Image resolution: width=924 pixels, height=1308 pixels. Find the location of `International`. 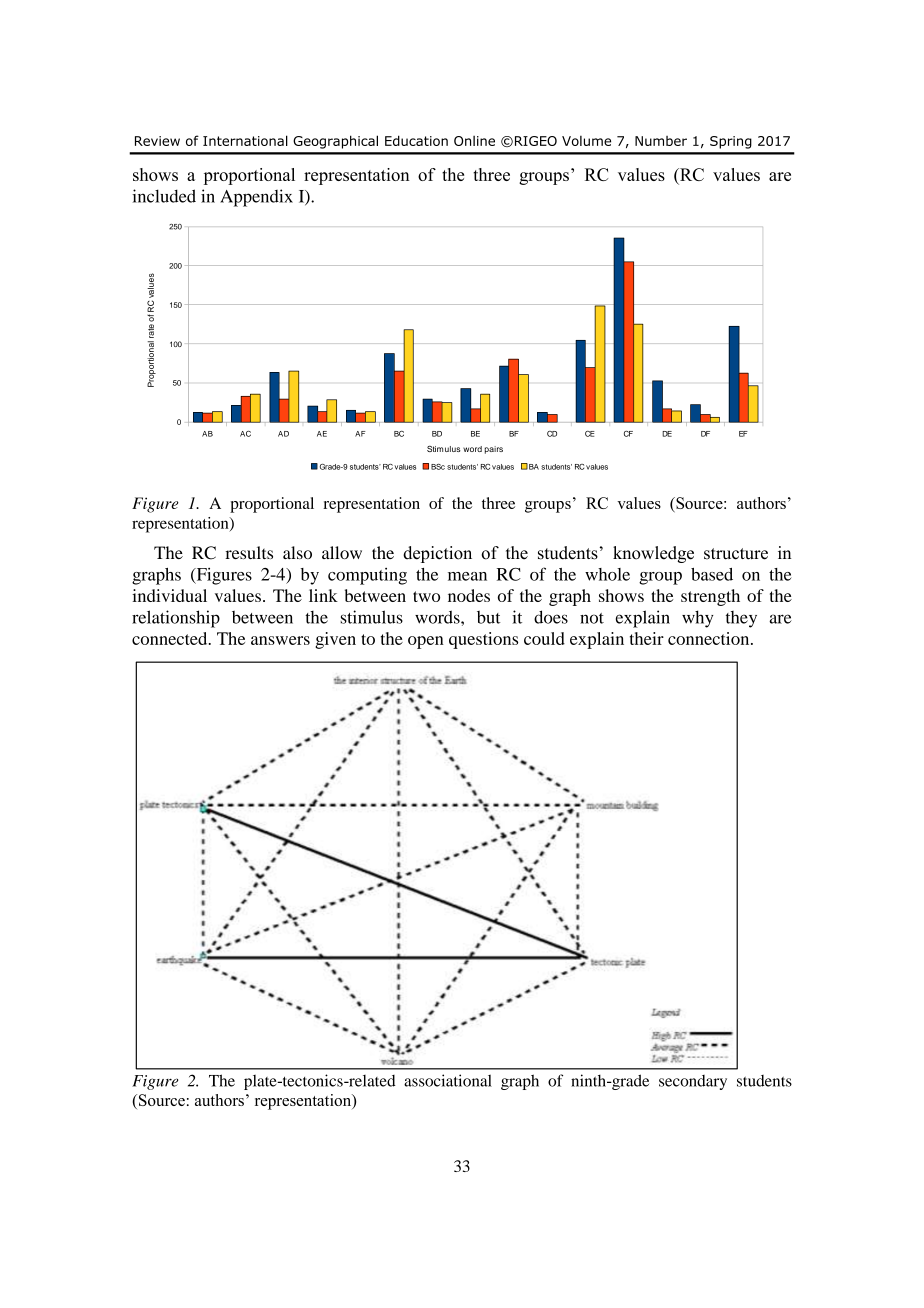

International is located at coordinates (245, 140).
